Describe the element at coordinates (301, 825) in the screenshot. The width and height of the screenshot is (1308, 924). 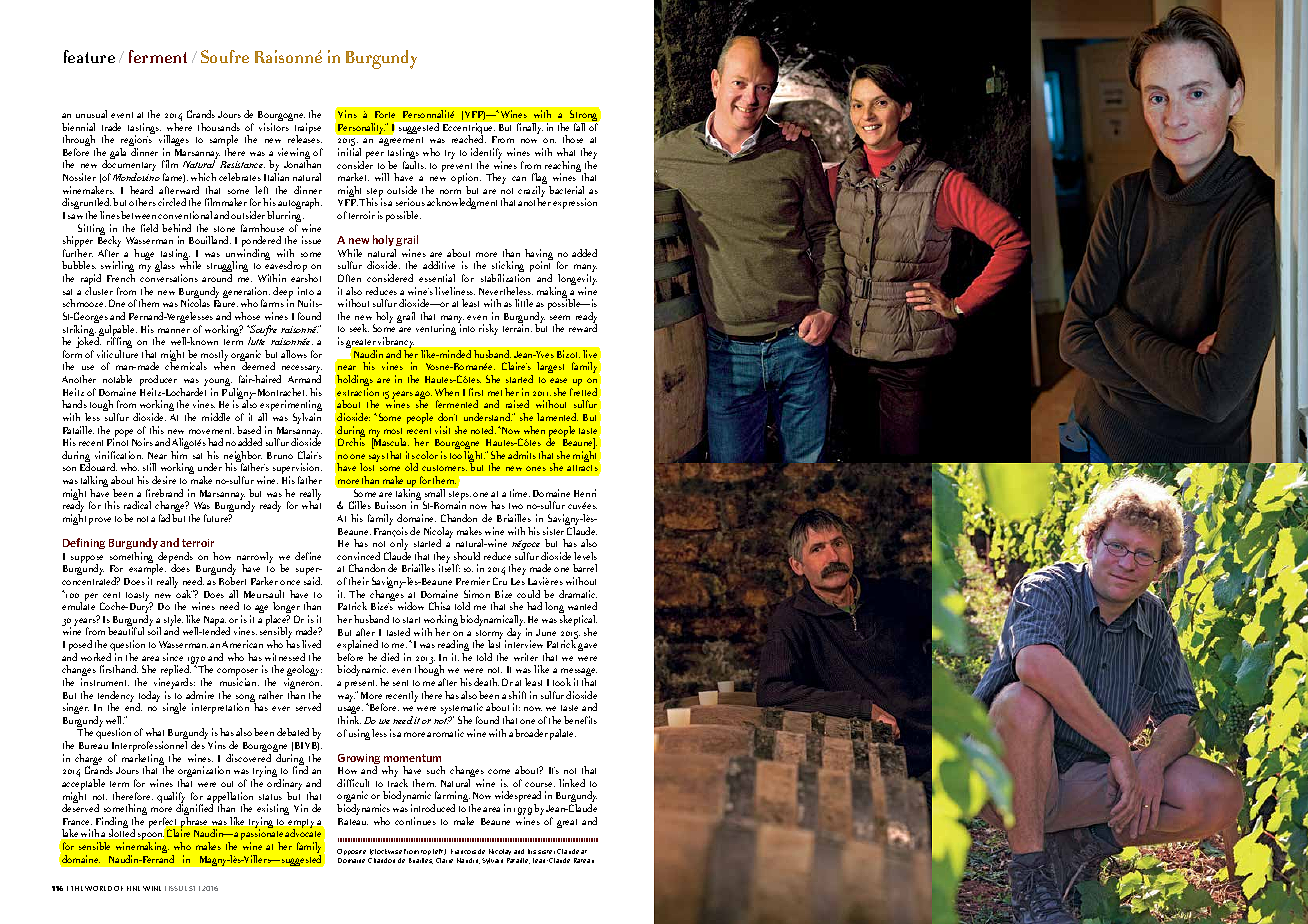
I see `empty` at that location.
